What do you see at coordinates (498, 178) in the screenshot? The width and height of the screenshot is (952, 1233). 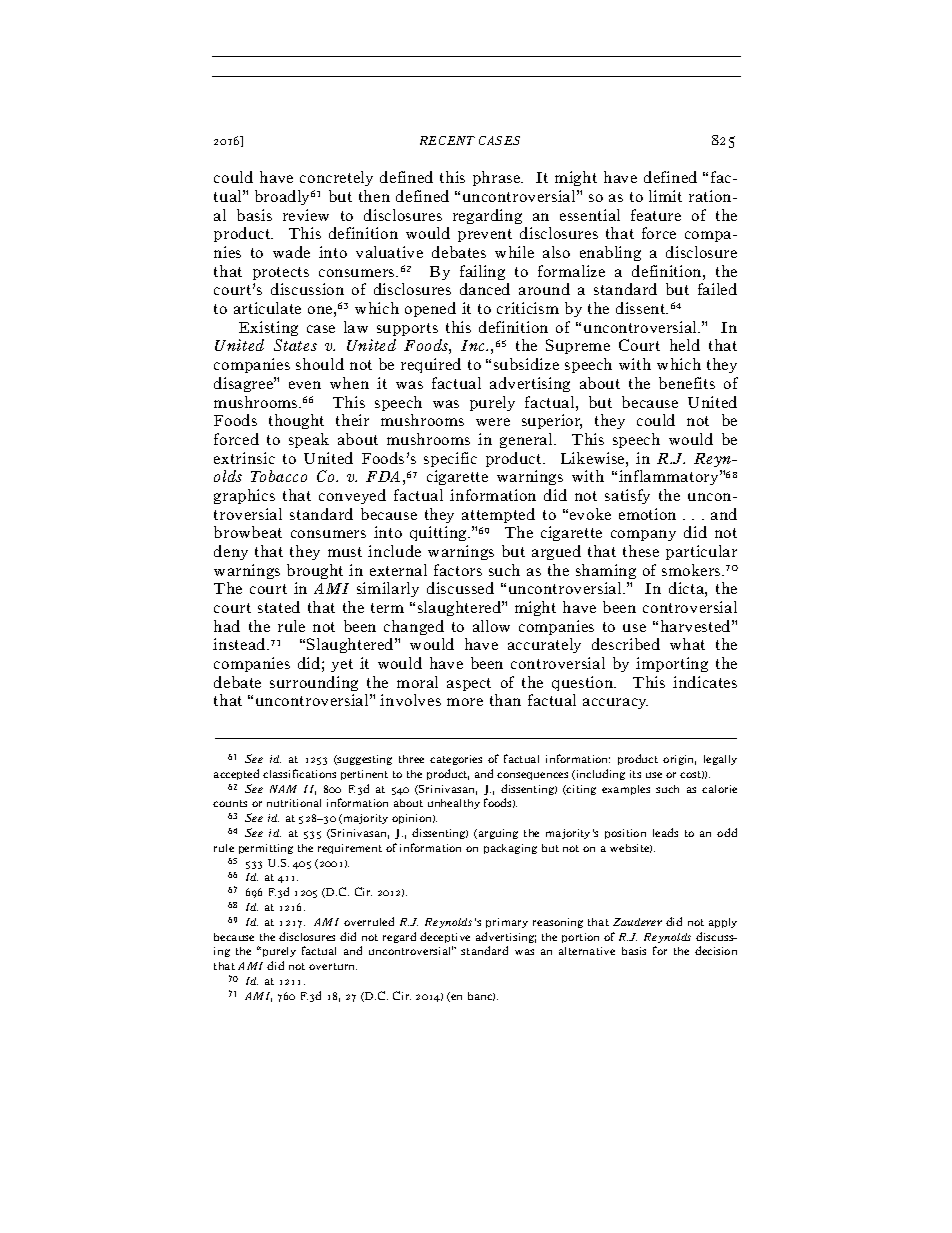 I see `phrase` at bounding box center [498, 178].
